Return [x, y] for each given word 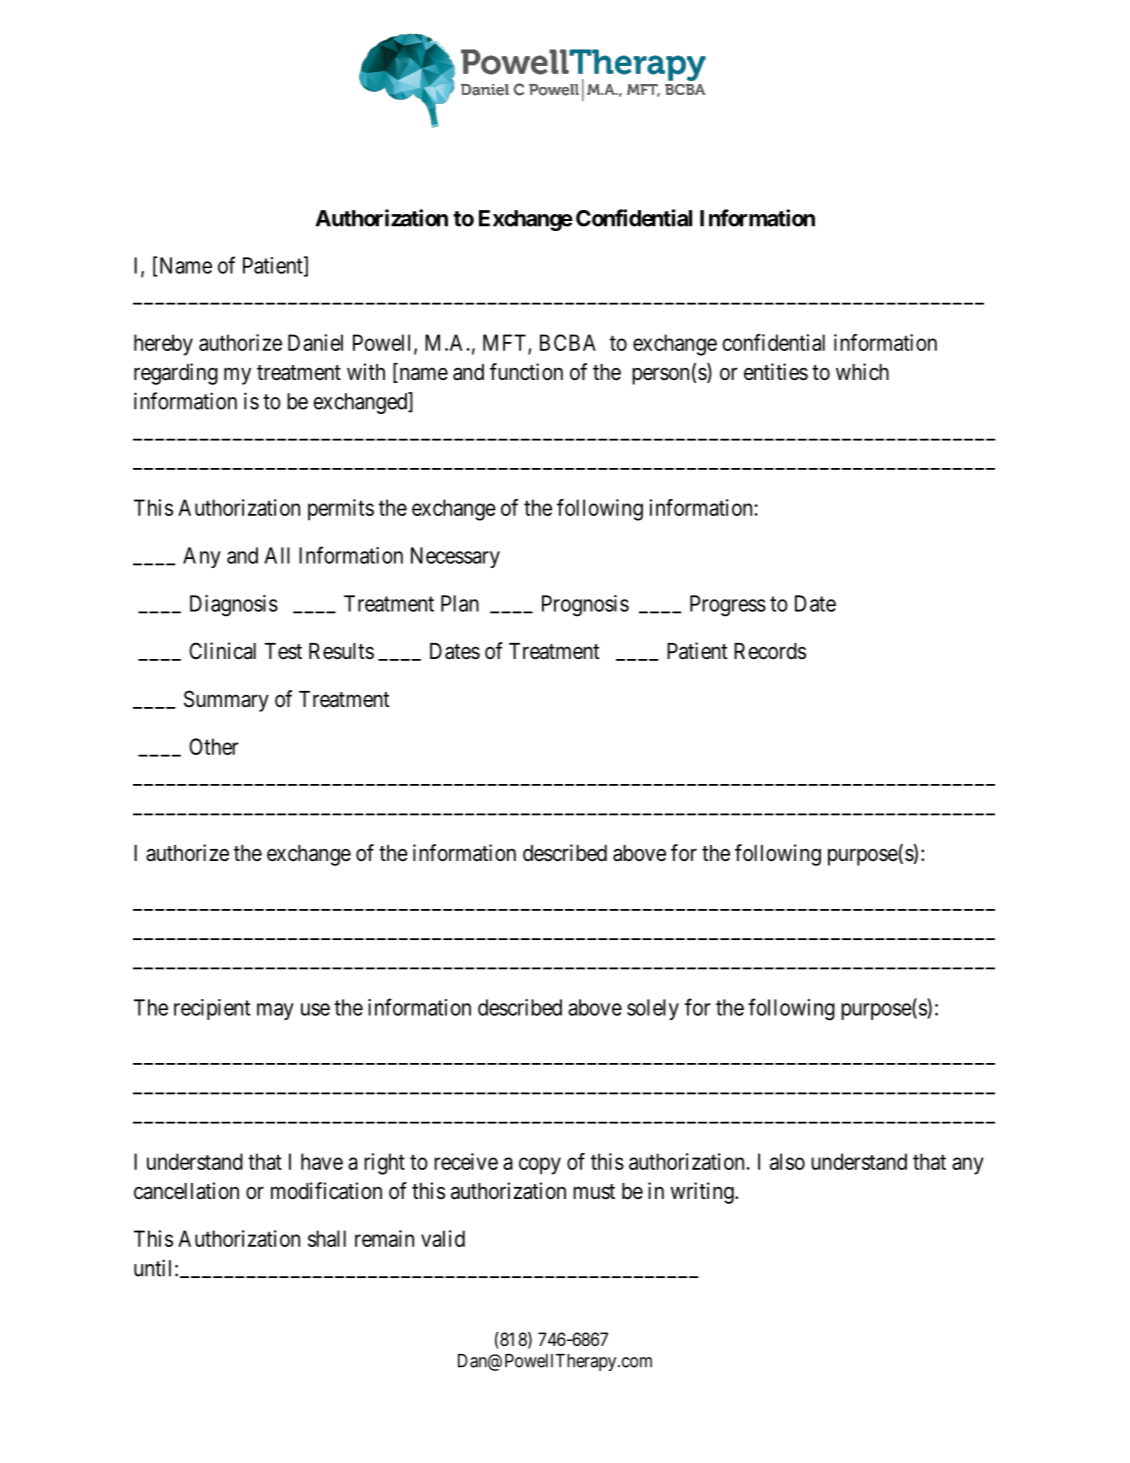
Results [341, 651]
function [526, 372]
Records [770, 651]
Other [214, 746]
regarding [176, 374]
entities [776, 372]
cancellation [186, 1191]
